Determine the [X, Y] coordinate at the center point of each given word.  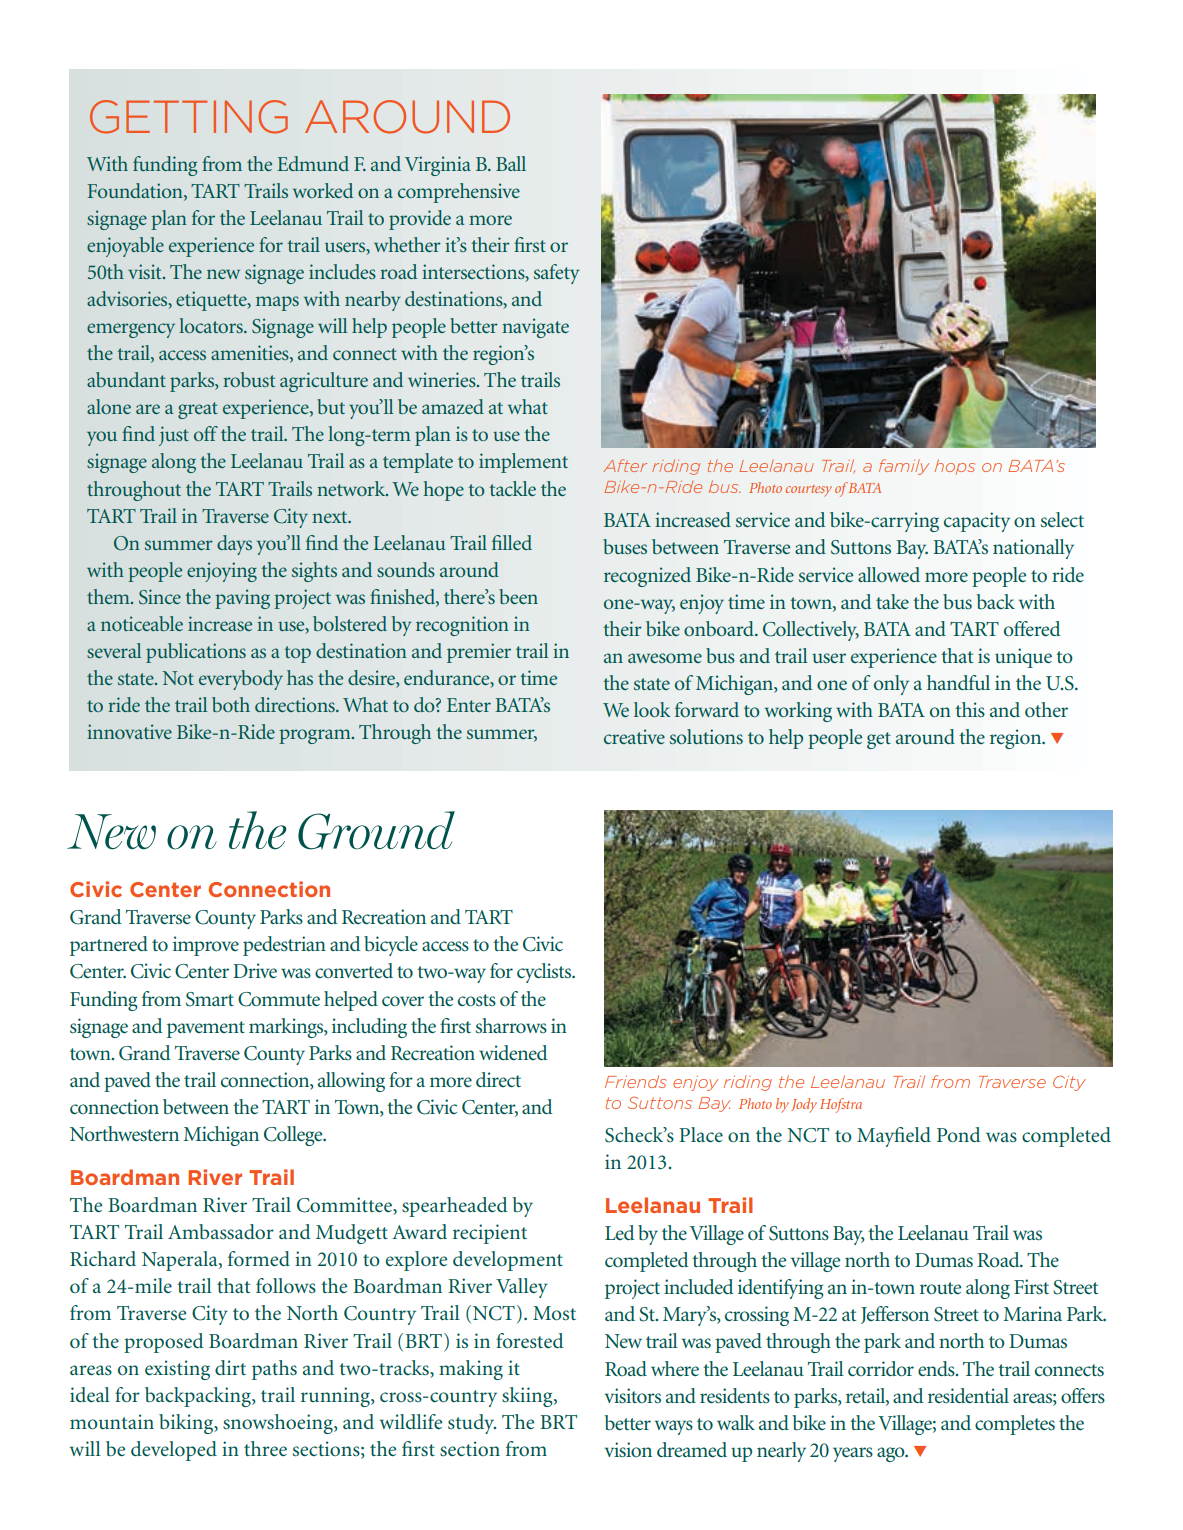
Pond [958, 1134]
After [625, 465]
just [174, 436]
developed [174, 1451]
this [970, 709]
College [294, 1136]
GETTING [189, 117]
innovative [129, 731]
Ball [511, 163]
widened [513, 1052]
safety [557, 274]
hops [955, 467]
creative [634, 736]
